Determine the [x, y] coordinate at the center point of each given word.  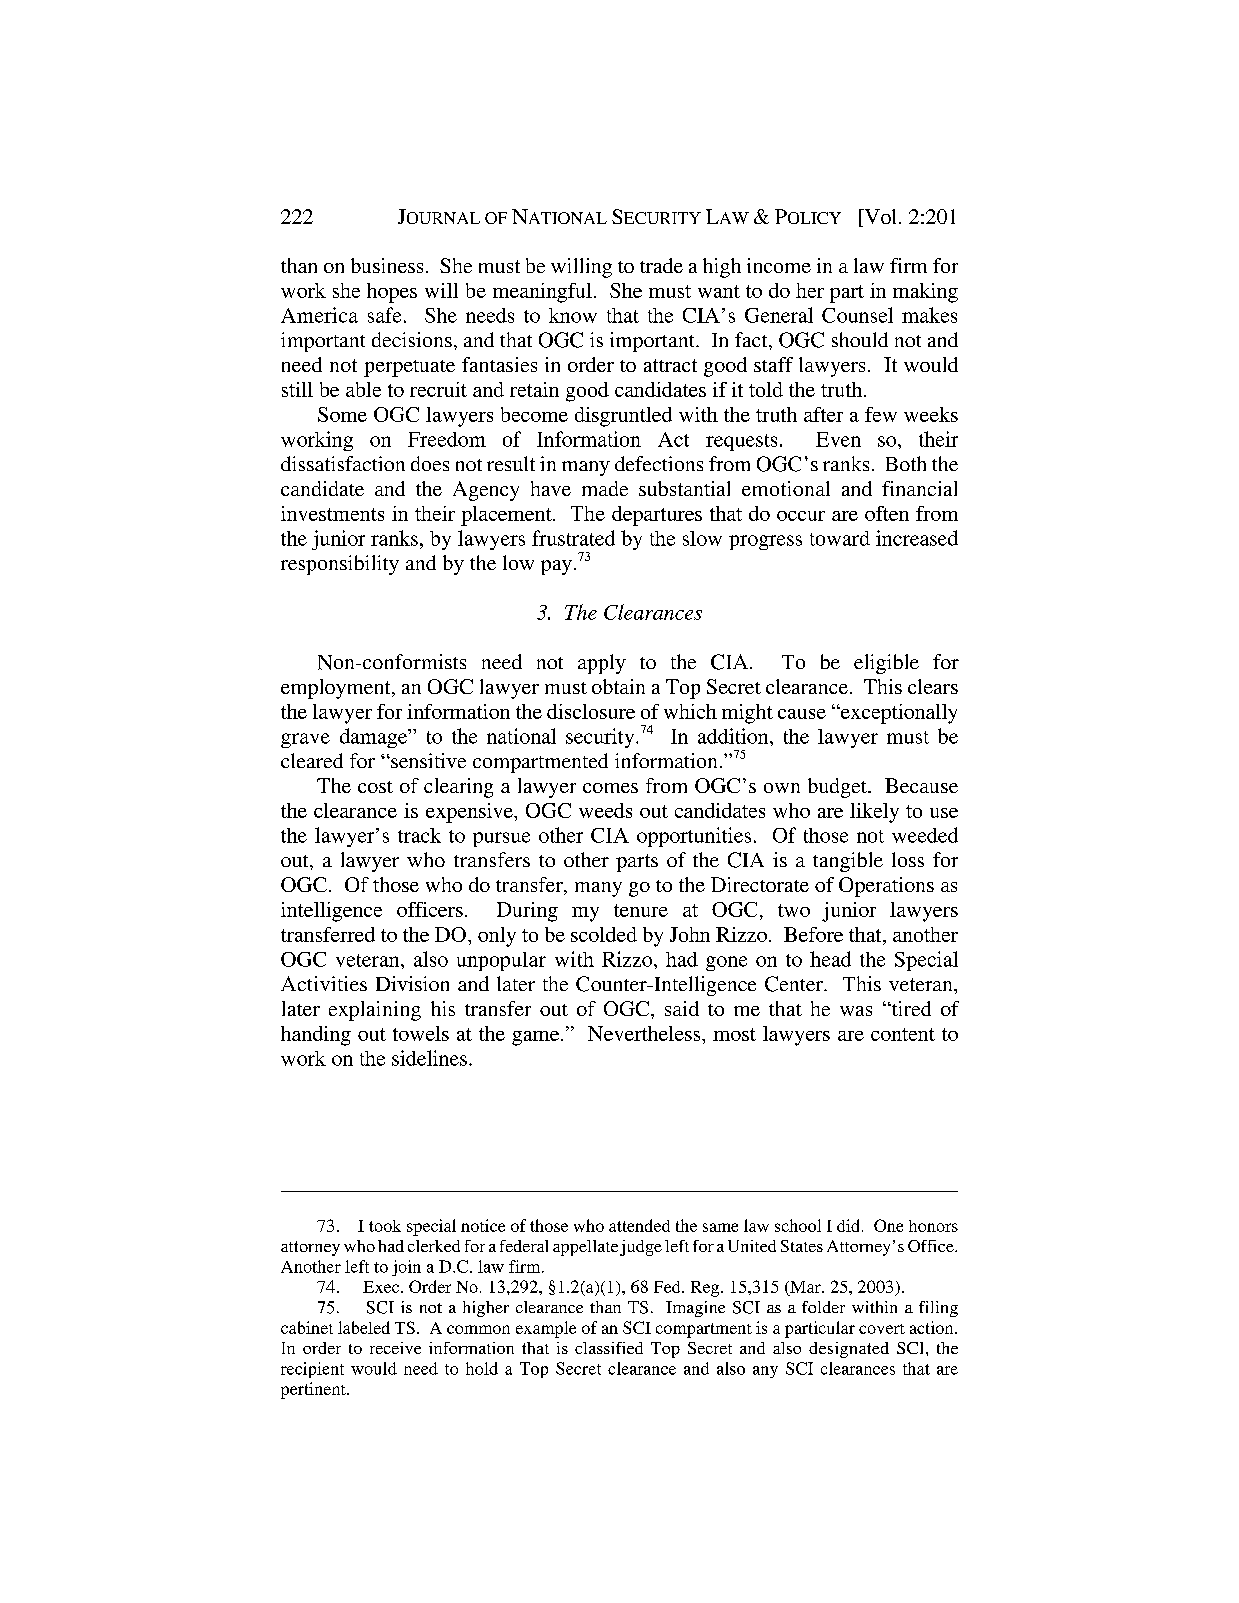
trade [661, 265]
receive [395, 1348]
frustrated [573, 538]
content [903, 1034]
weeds [605, 810]
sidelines [429, 1058]
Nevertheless [645, 1033]
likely [874, 813]
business [387, 265]
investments [332, 513]
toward [840, 538]
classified [609, 1348]
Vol [879, 218]
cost [375, 787]
